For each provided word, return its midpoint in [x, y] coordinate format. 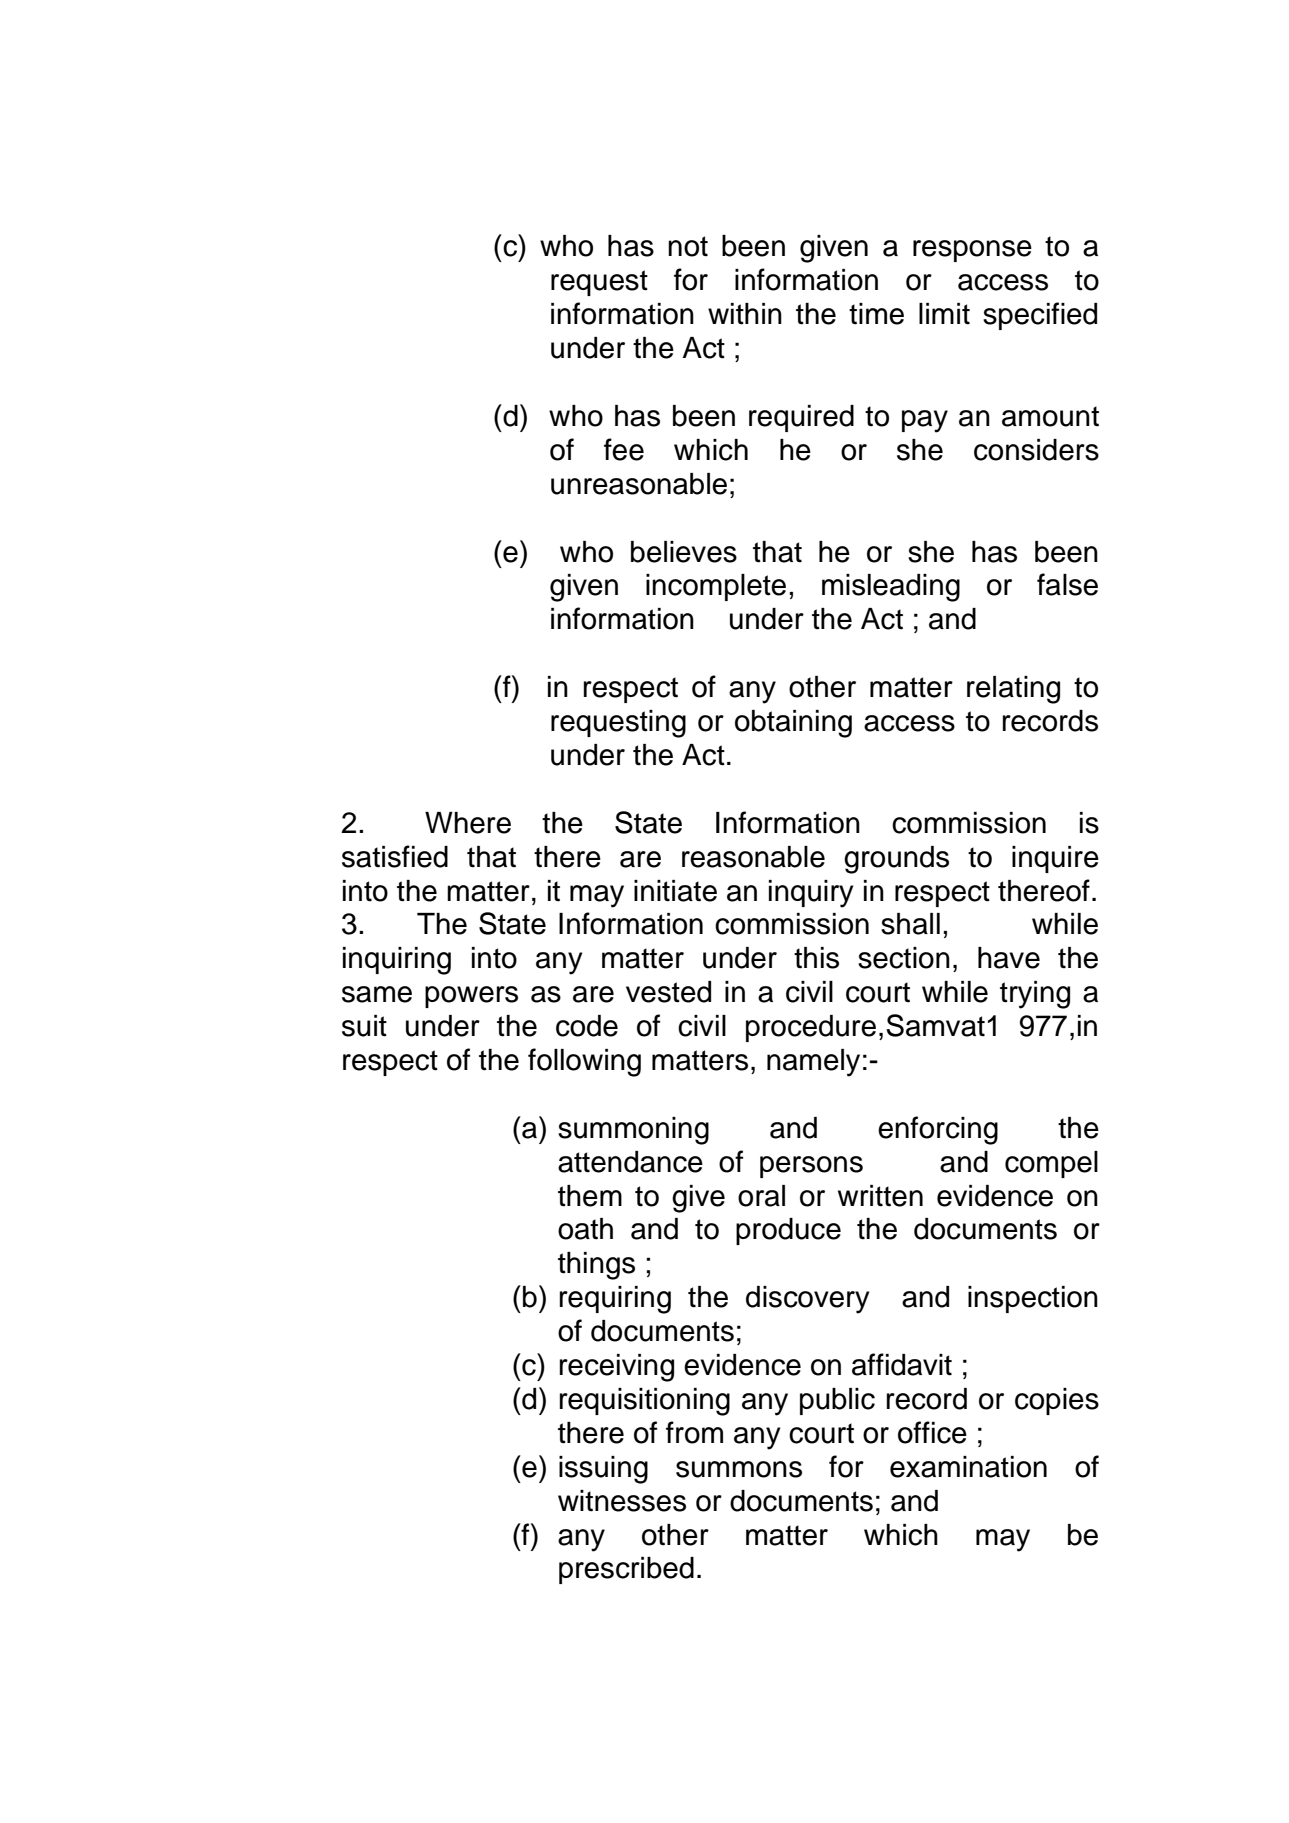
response [972, 251]
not [688, 246]
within [745, 314]
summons [739, 1469]
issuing [603, 1470]
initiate [675, 891]
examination [968, 1467]
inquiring [397, 961]
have [1009, 958]
